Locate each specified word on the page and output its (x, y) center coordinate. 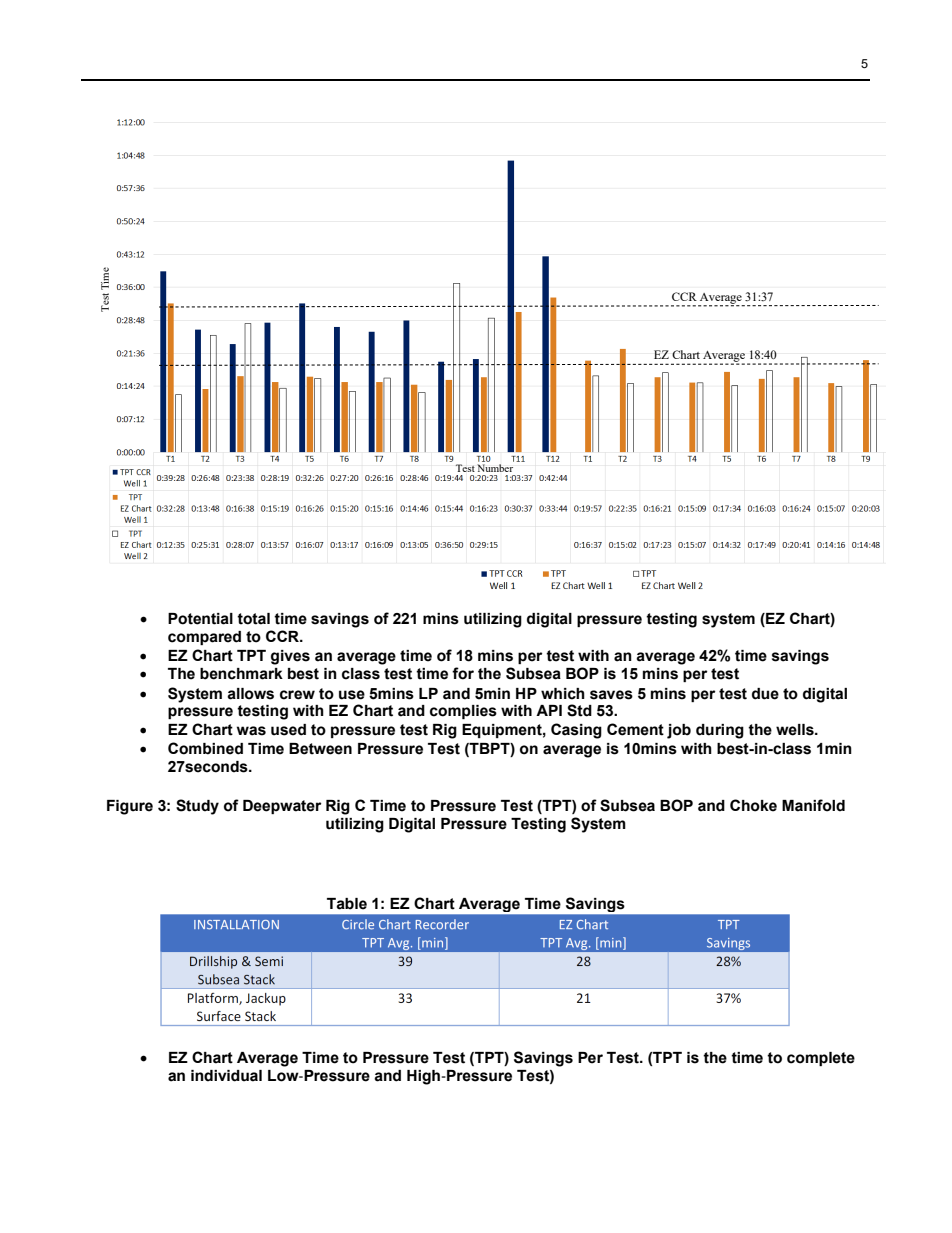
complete (821, 1059)
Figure (130, 807)
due (765, 694)
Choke (753, 805)
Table (347, 904)
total (253, 619)
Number (495, 468)
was (251, 731)
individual (226, 1076)
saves (611, 695)
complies (463, 712)
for (463, 673)
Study (197, 807)
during (720, 731)
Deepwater (282, 807)
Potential (200, 619)
